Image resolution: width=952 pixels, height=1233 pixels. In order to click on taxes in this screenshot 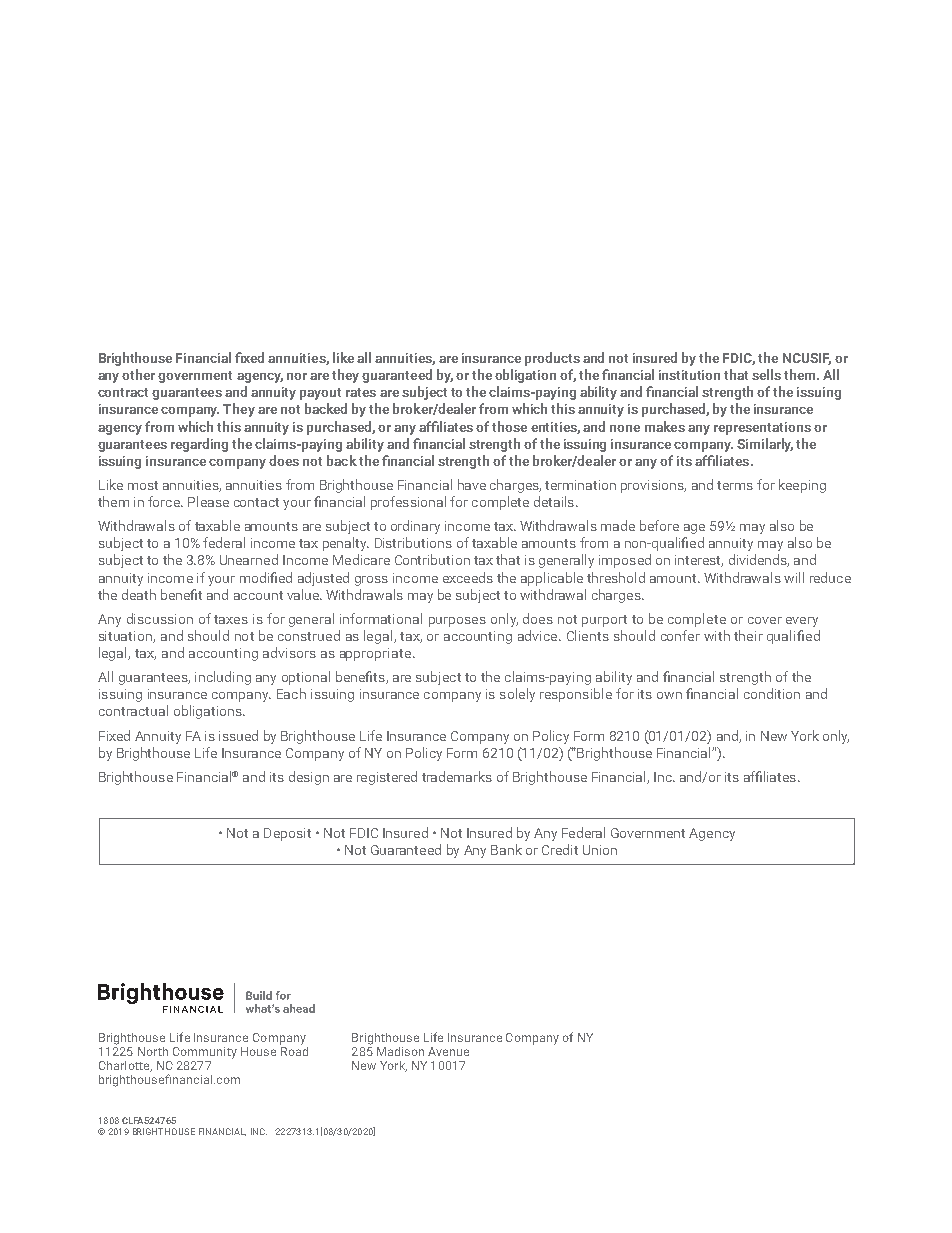, I will do `click(231, 619)`.
